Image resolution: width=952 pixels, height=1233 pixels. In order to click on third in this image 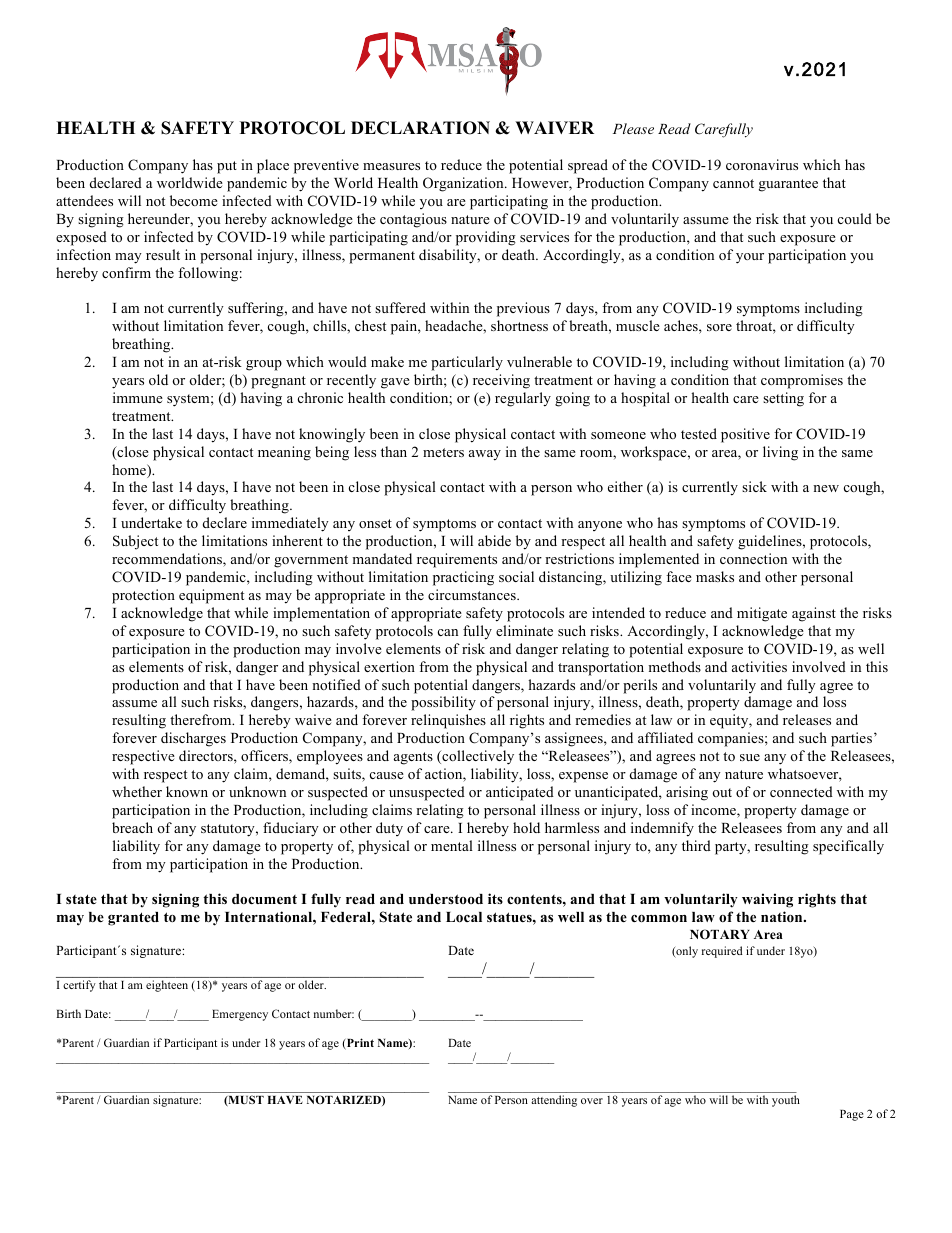, I will do `click(696, 845)`.
